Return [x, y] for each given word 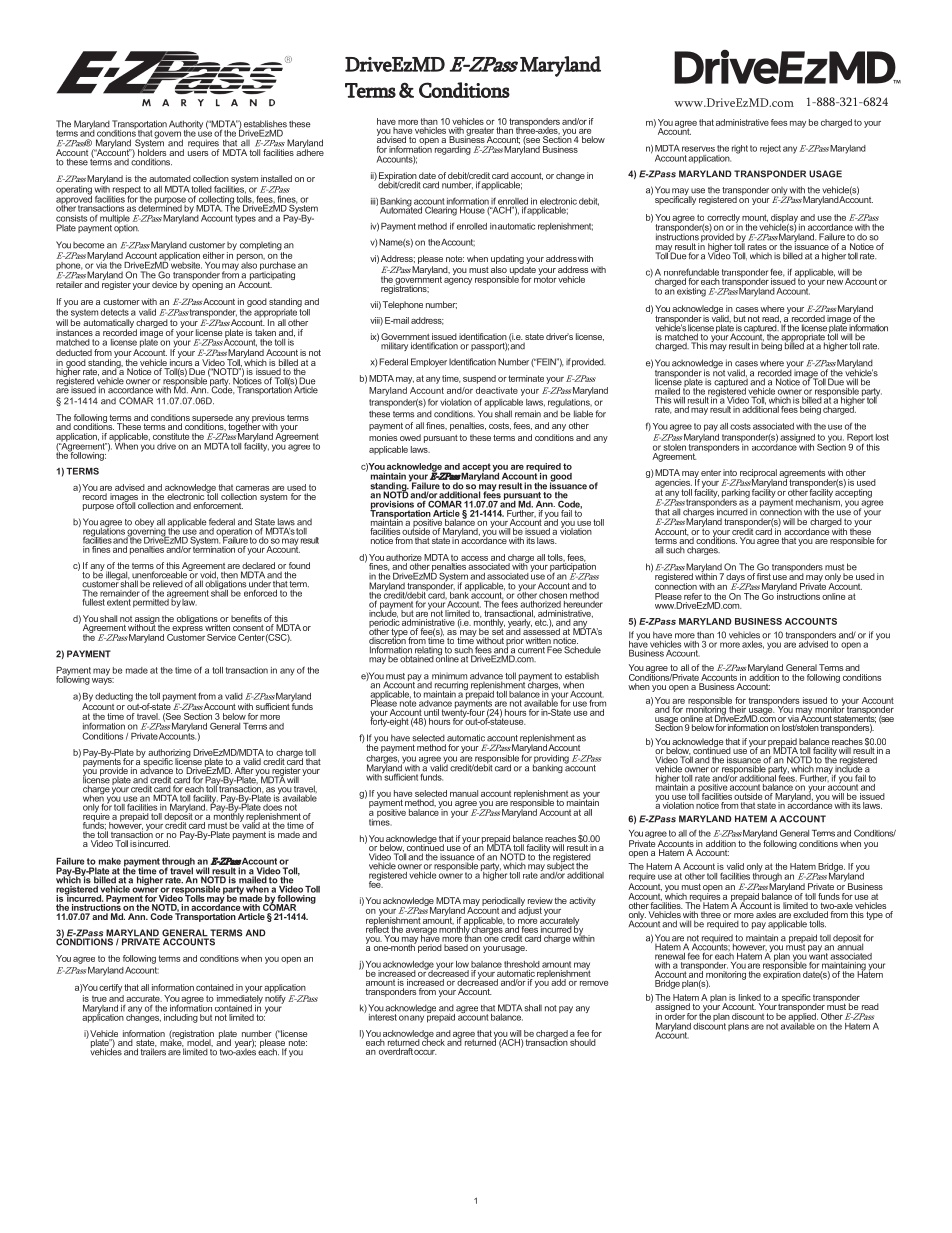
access [474, 558]
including [181, 1018]
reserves [698, 149]
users [198, 153]
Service [221, 637]
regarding [453, 150]
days [736, 578]
